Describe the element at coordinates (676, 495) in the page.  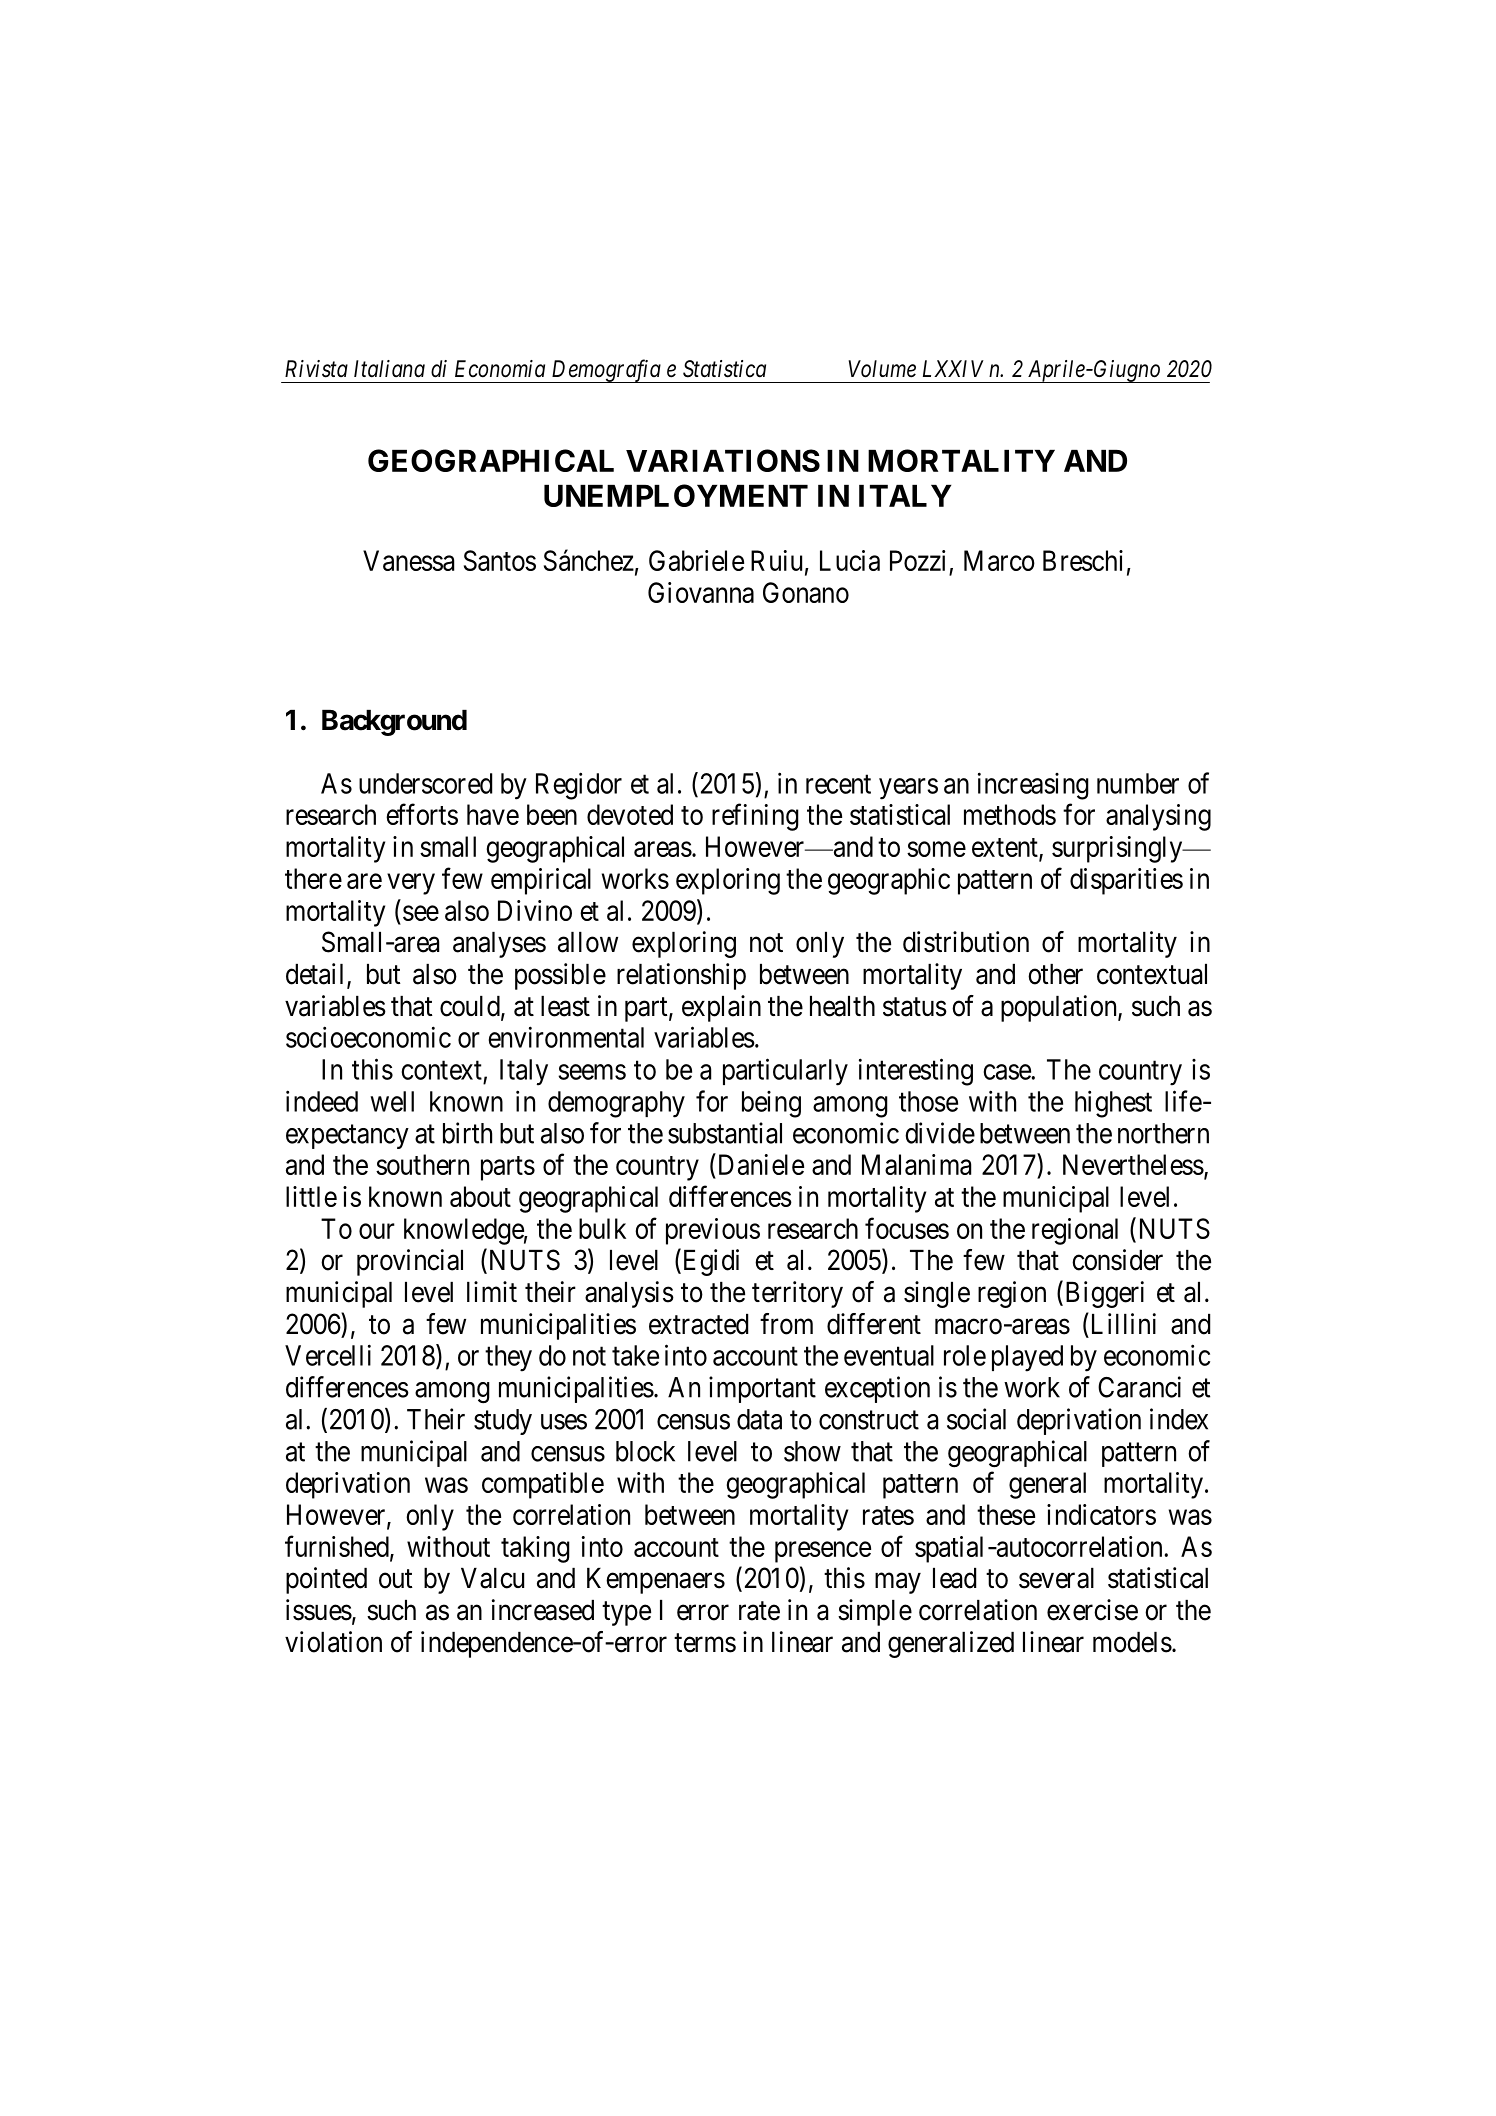
I see `UNEMPLOYMENT` at that location.
